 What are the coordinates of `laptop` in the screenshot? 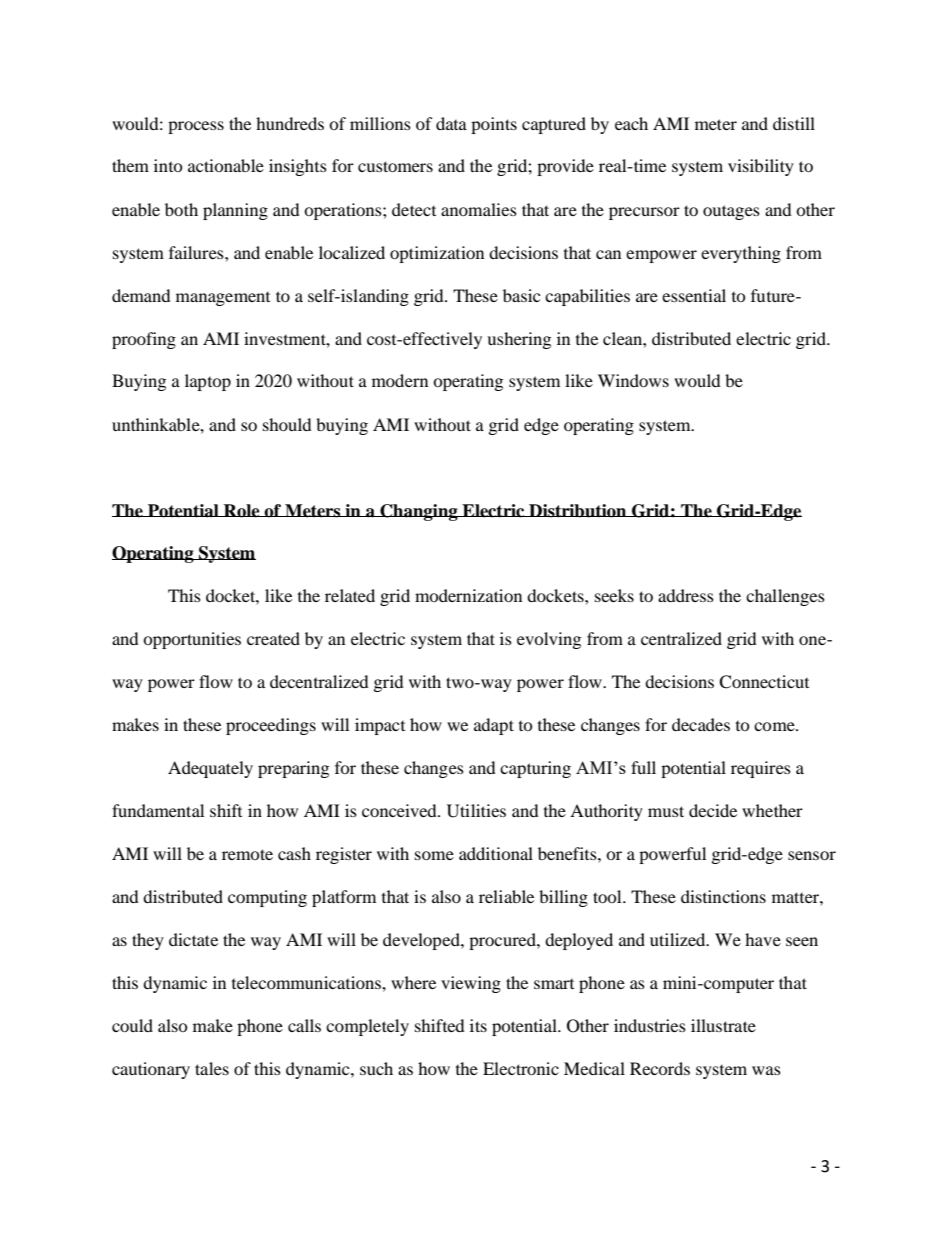 It's located at (208, 382).
